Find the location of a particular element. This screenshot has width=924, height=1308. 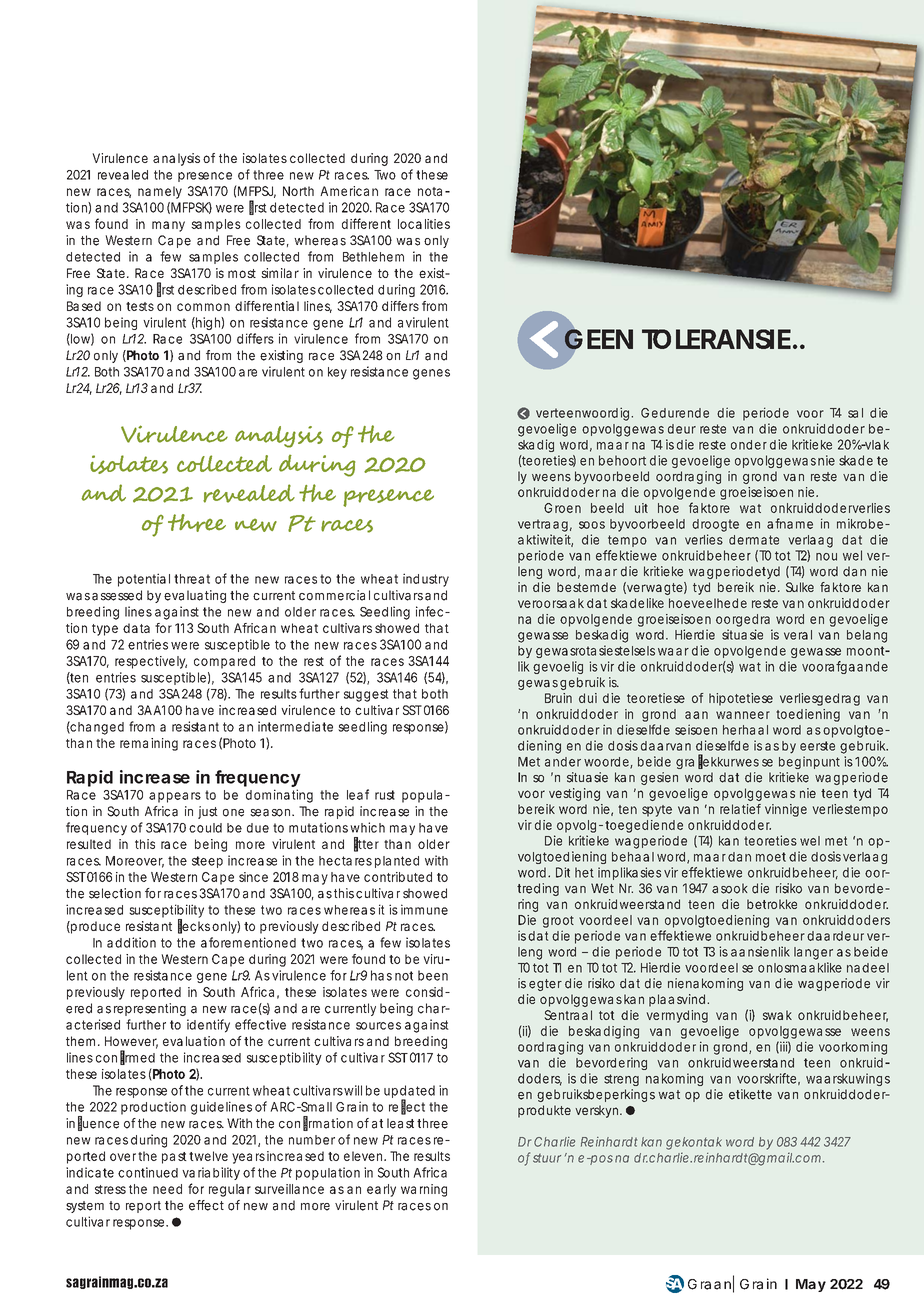

immune is located at coordinates (424, 909).
